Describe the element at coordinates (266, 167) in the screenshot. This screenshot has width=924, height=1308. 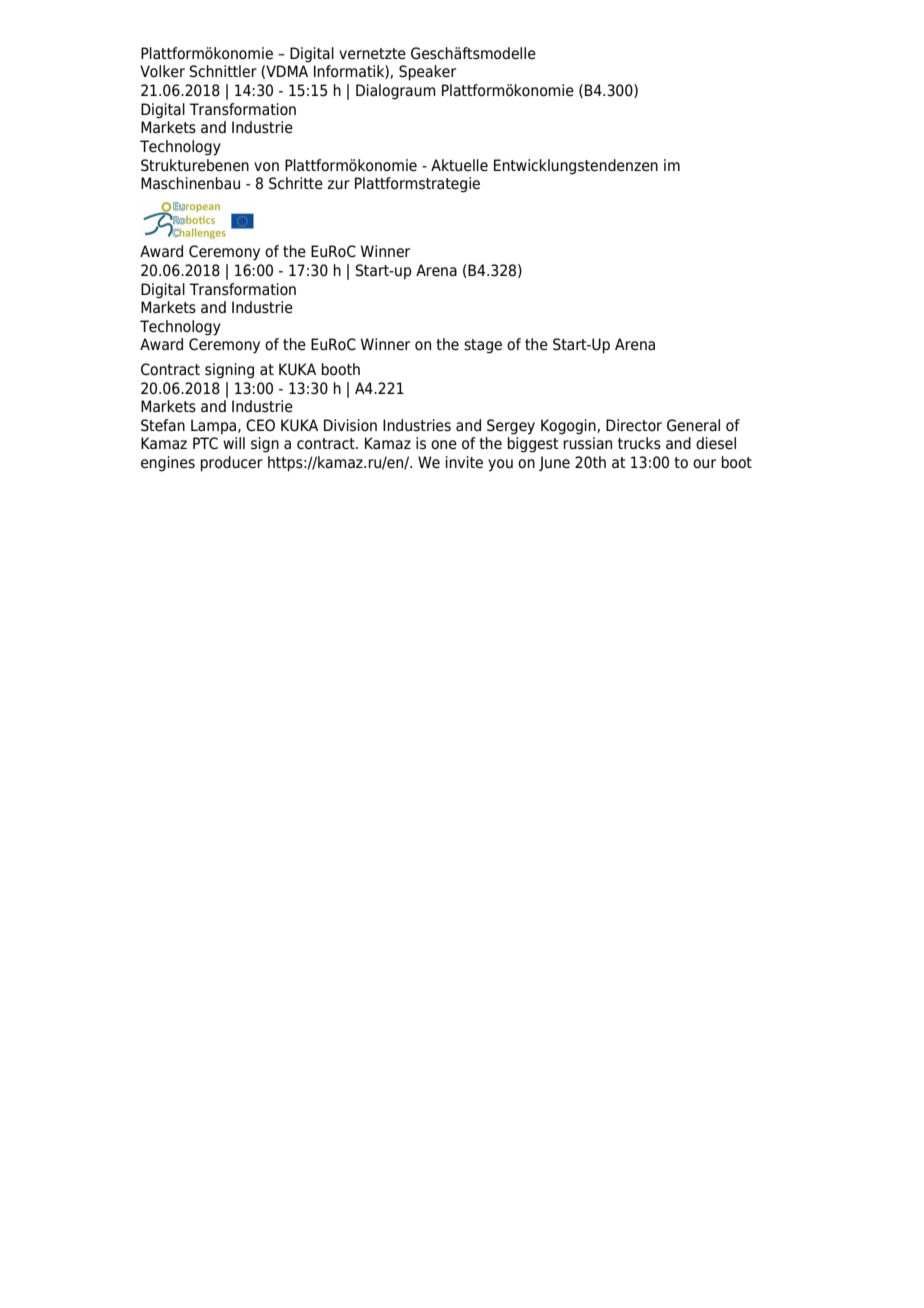
I see `von` at that location.
